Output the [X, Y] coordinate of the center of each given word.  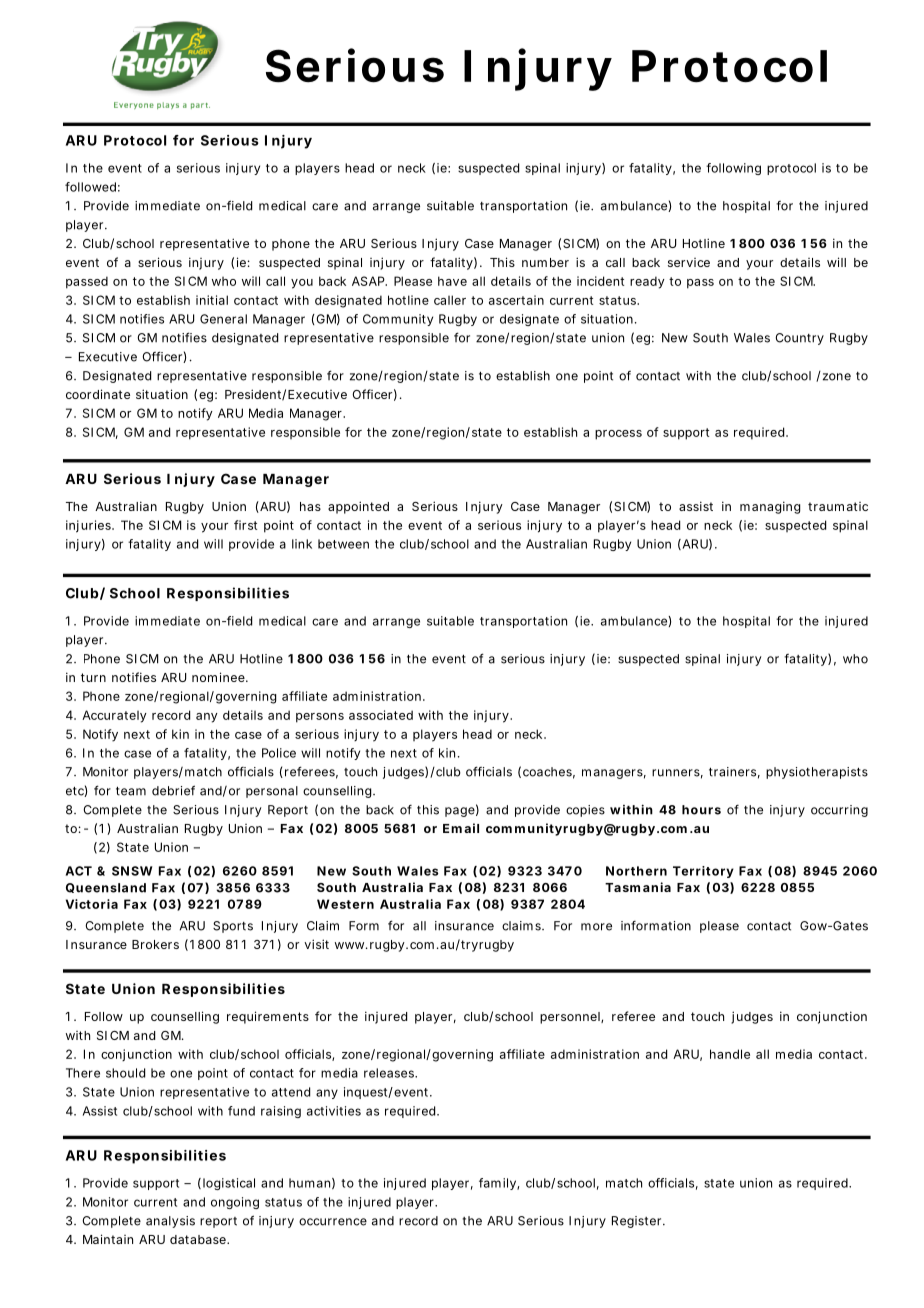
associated [381, 715]
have [452, 281]
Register [638, 1222]
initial [212, 300]
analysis [170, 1222]
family [499, 1184]
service [689, 262]
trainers [734, 773]
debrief [173, 790]
